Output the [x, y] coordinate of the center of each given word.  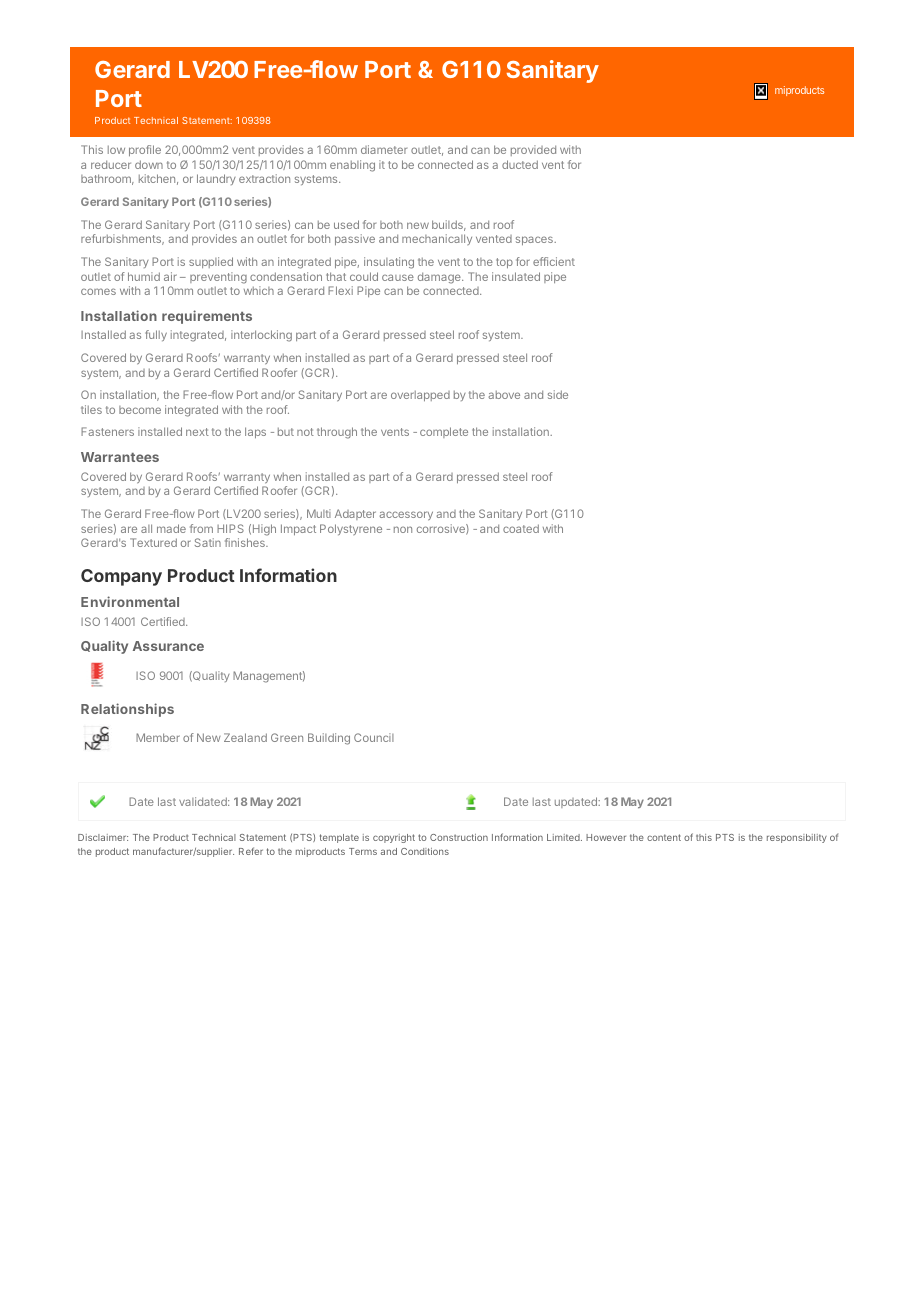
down [149, 164]
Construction [459, 837]
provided [533, 150]
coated [521, 528]
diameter [384, 149]
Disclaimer [103, 837]
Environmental [130, 601]
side [558, 394]
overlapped [420, 396]
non [403, 529]
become [140, 410]
